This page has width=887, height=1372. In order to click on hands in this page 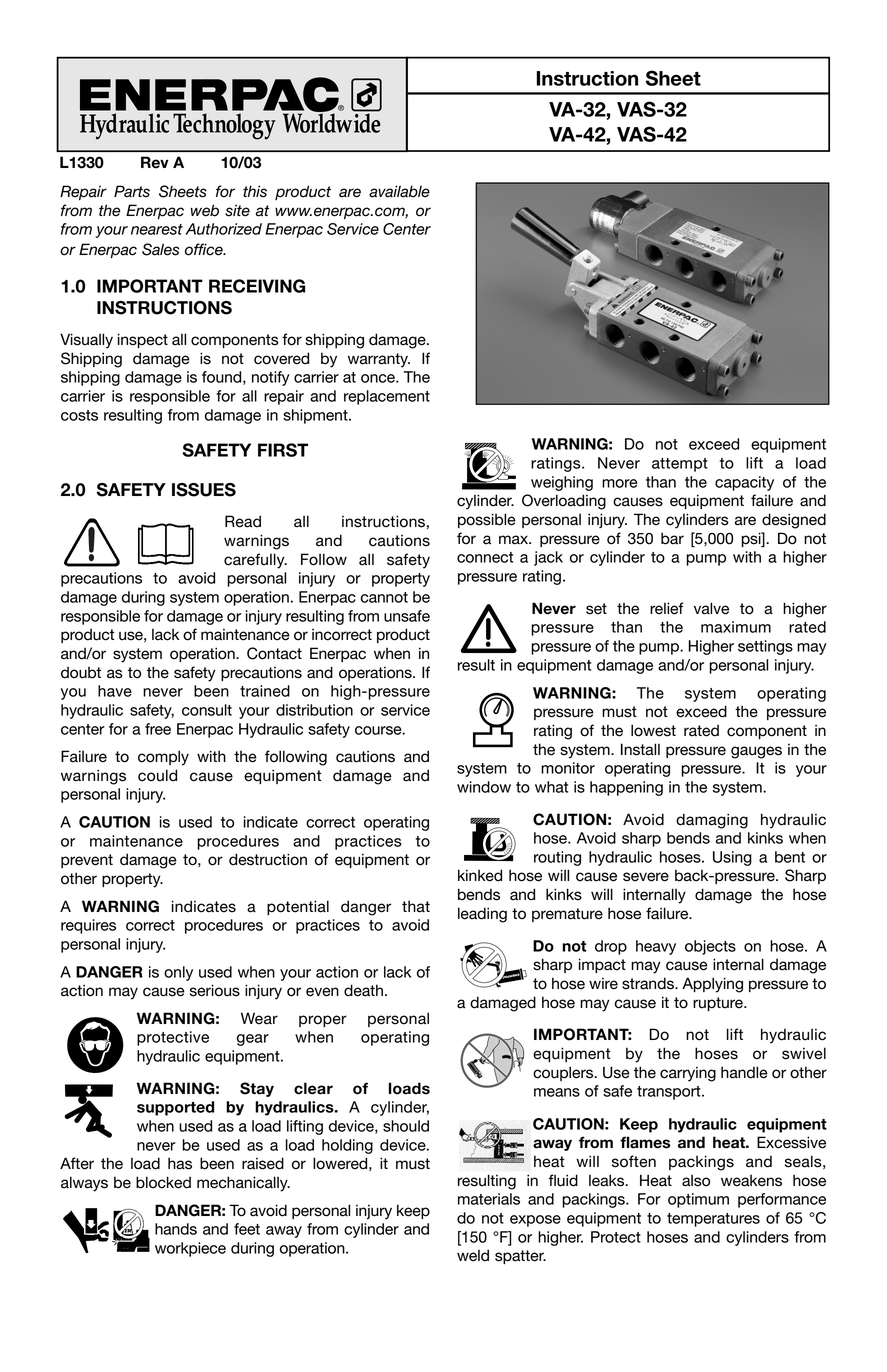, I will do `click(176, 1229)`.
